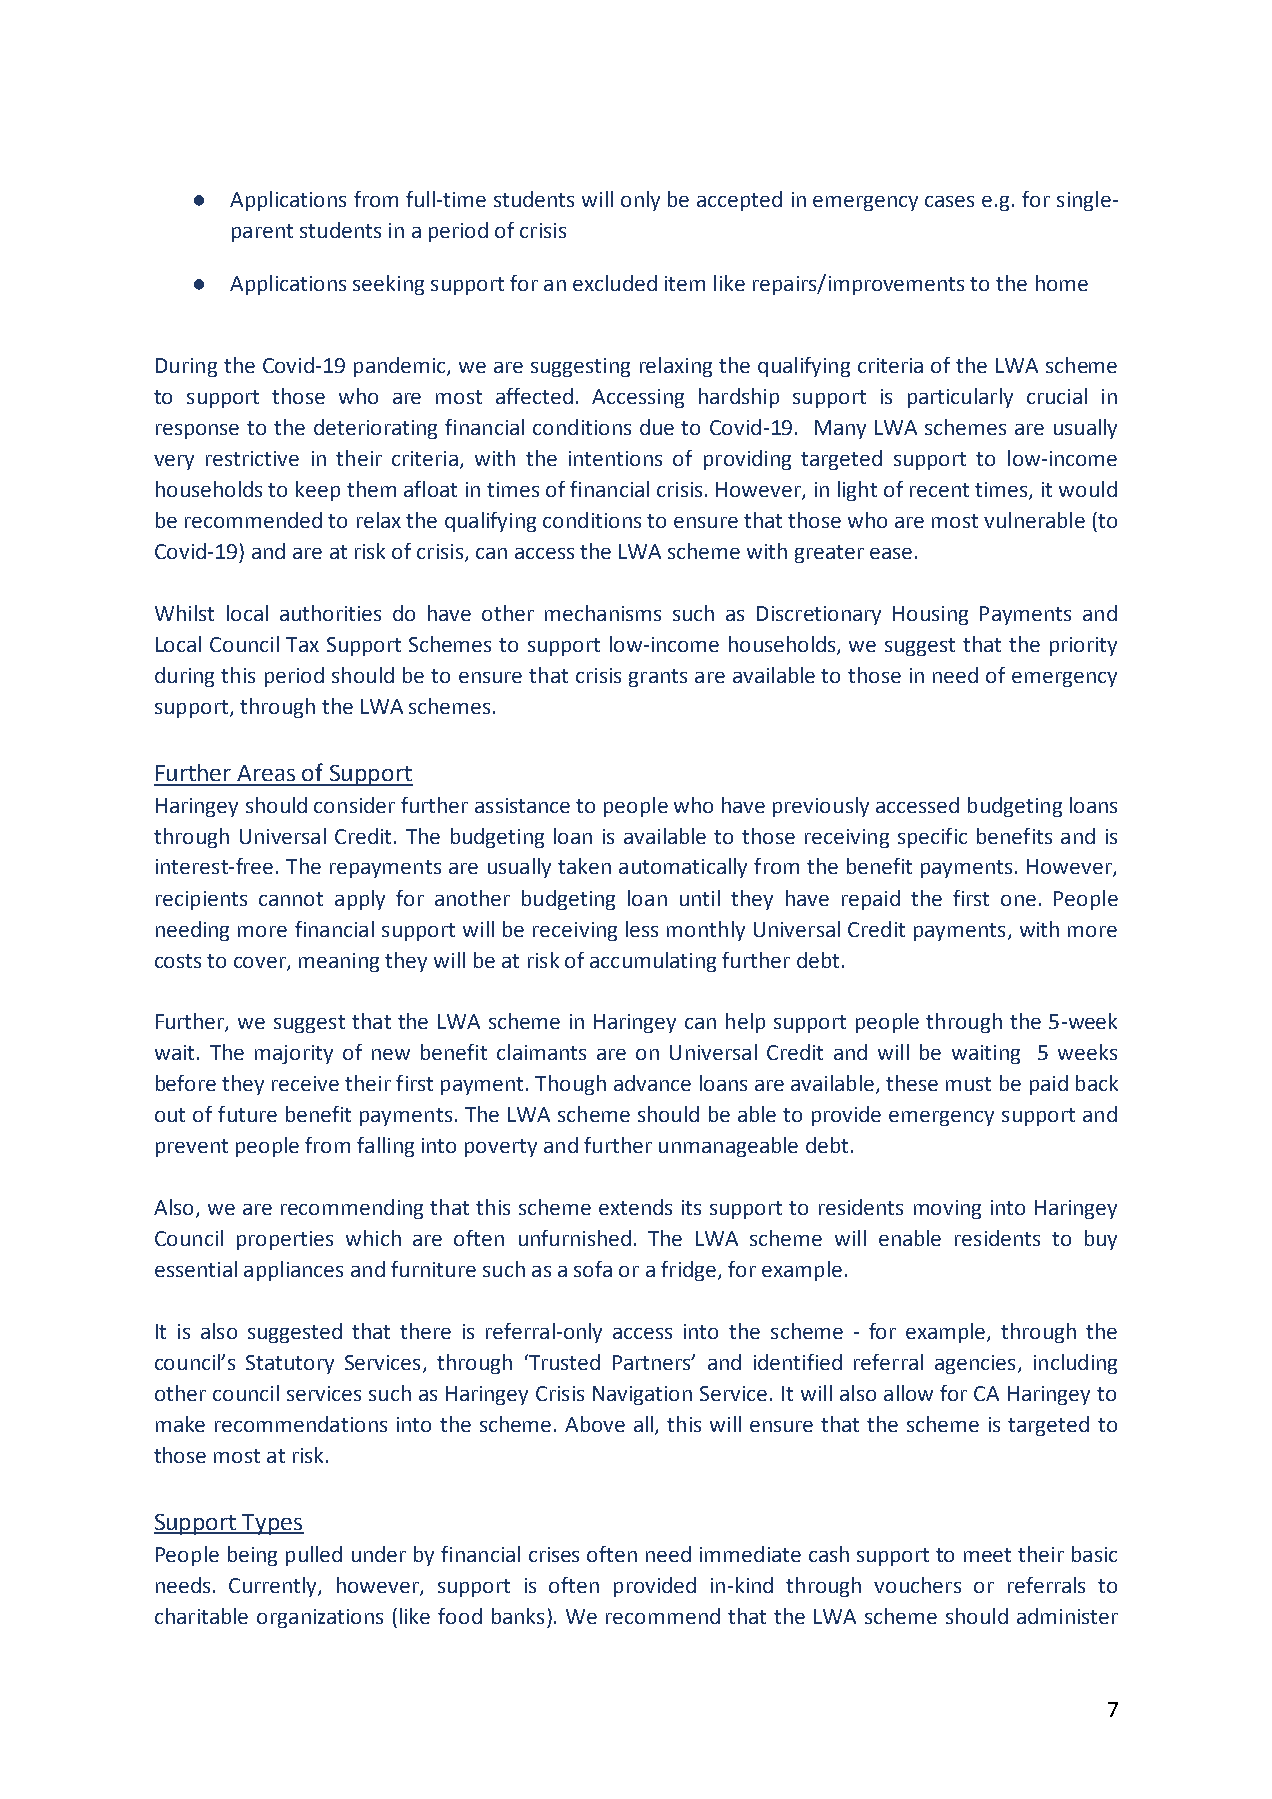 The width and height of the screenshot is (1272, 1799). What do you see at coordinates (388, 285) in the screenshot?
I see `seeking` at bounding box center [388, 285].
